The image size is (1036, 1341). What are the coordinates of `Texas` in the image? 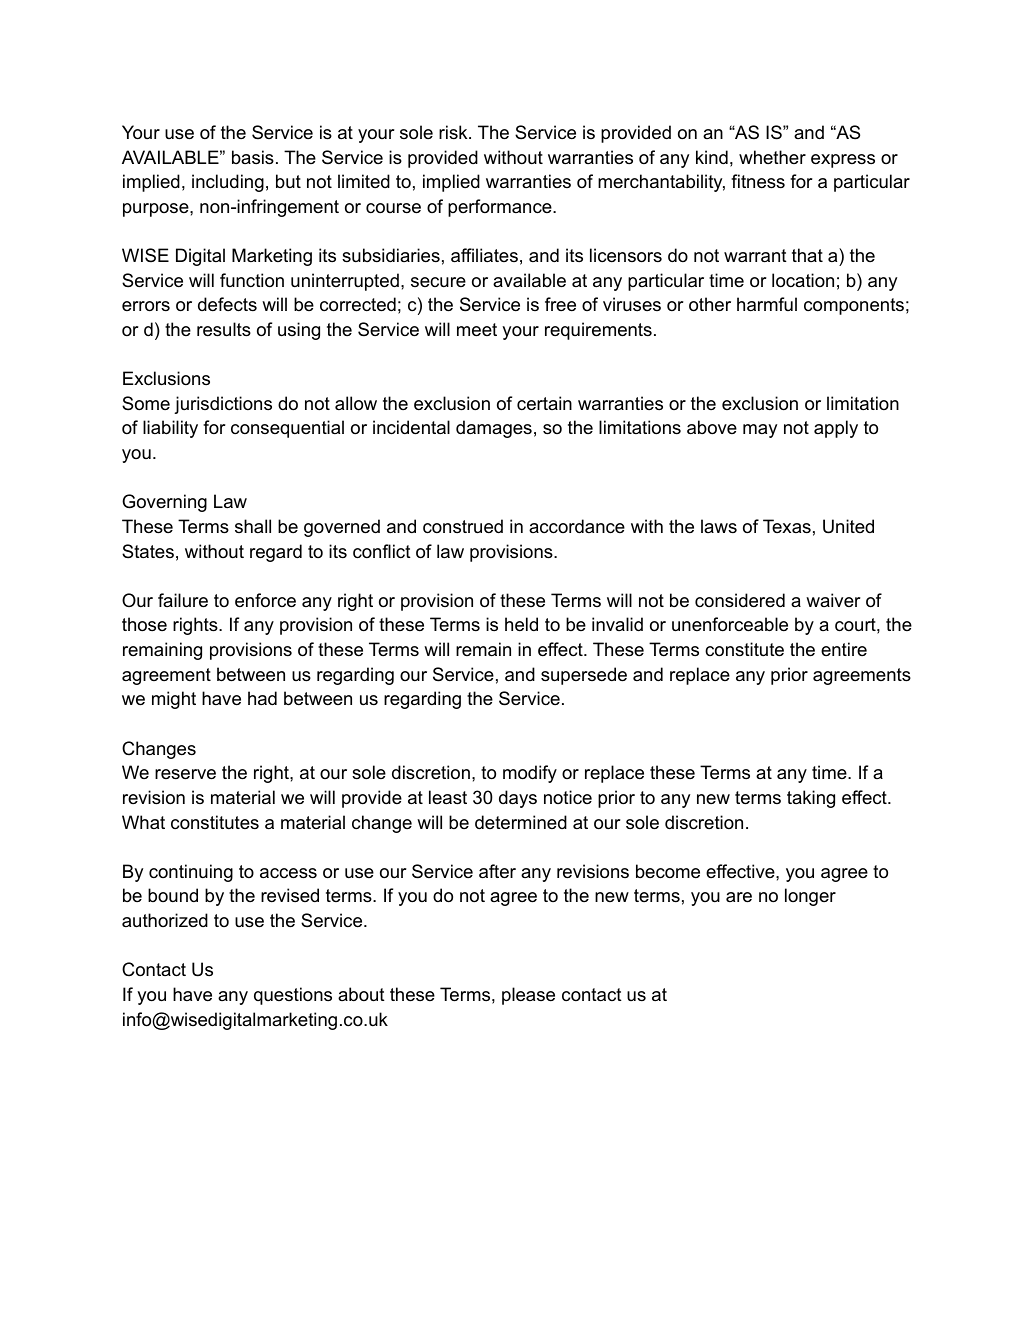 It's located at (787, 526).
